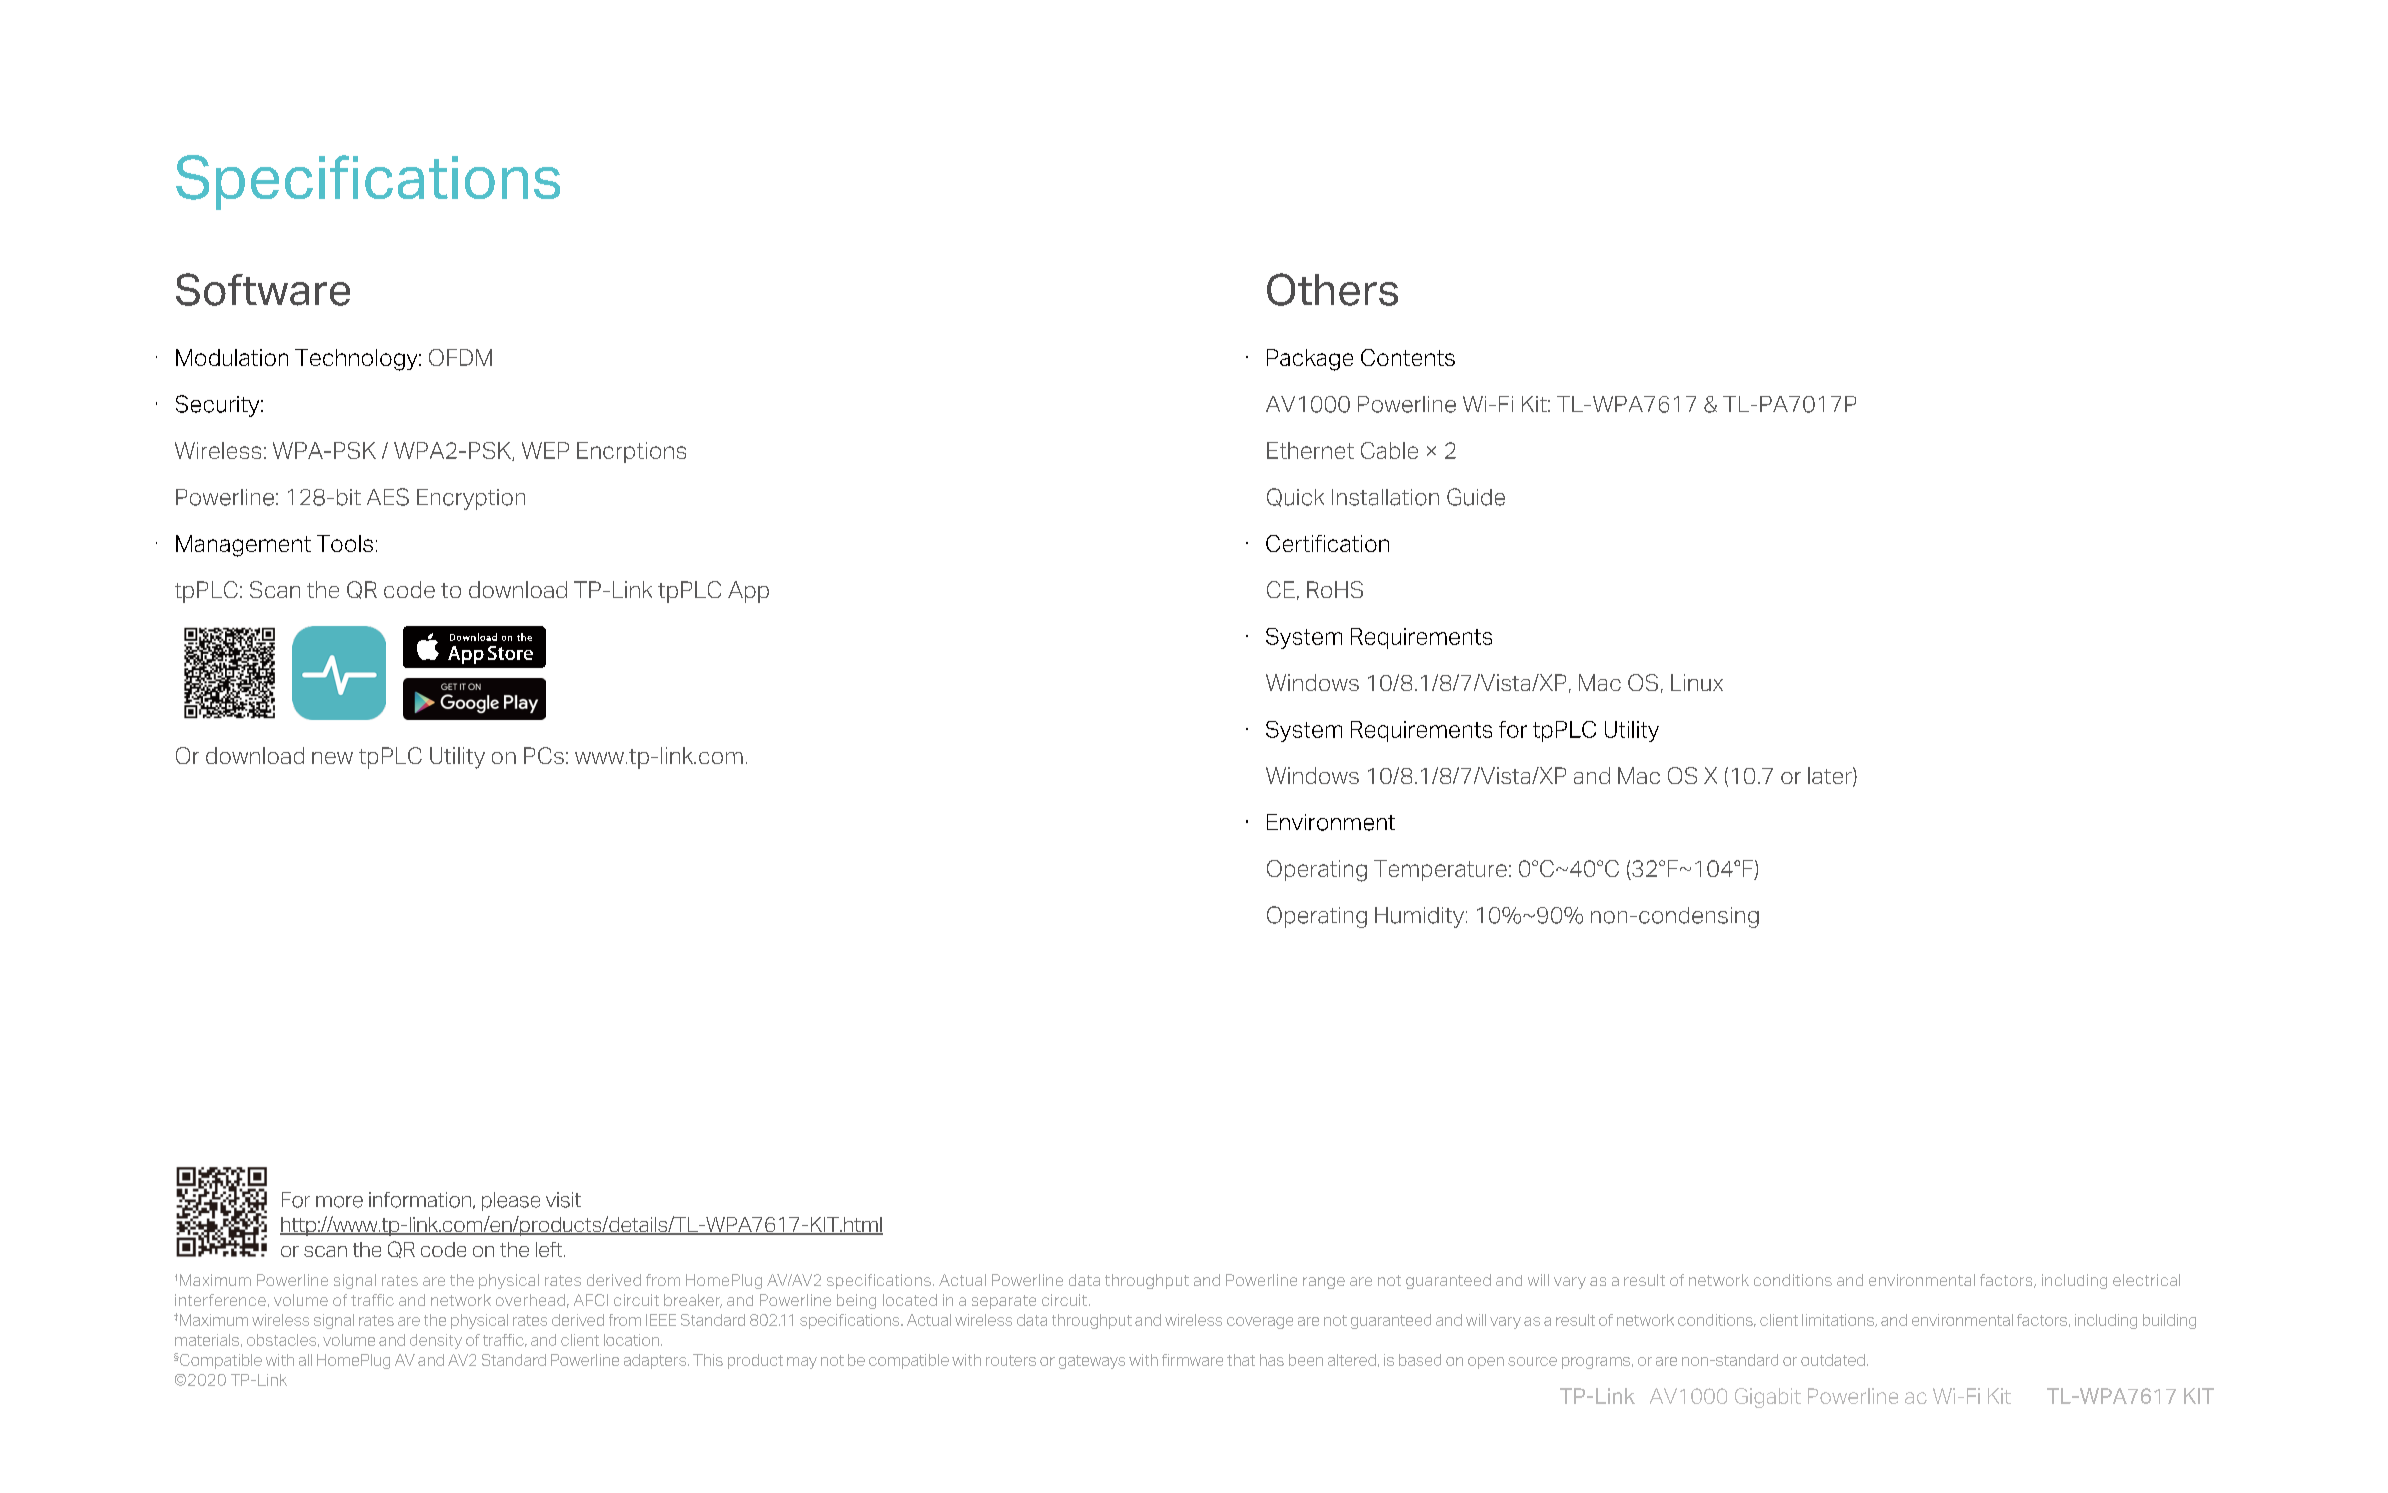 Image resolution: width=2388 pixels, height=1493 pixels. What do you see at coordinates (1310, 360) in the image?
I see `Package` at bounding box center [1310, 360].
